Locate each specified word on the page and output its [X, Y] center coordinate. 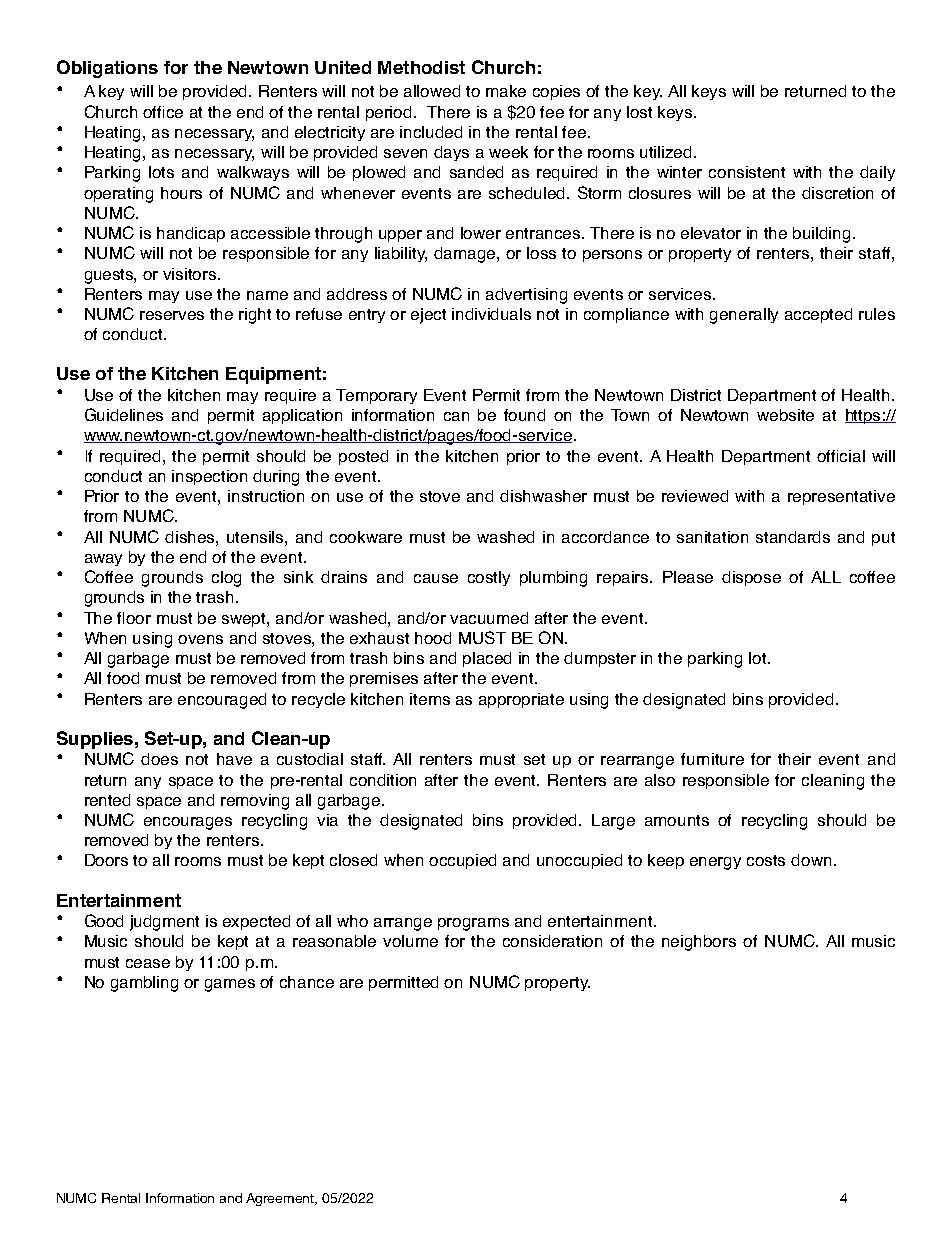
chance [307, 982]
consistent [747, 172]
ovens [200, 639]
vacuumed [489, 618]
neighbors [699, 943]
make [506, 91]
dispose [751, 578]
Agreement [281, 1199]
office [163, 112]
